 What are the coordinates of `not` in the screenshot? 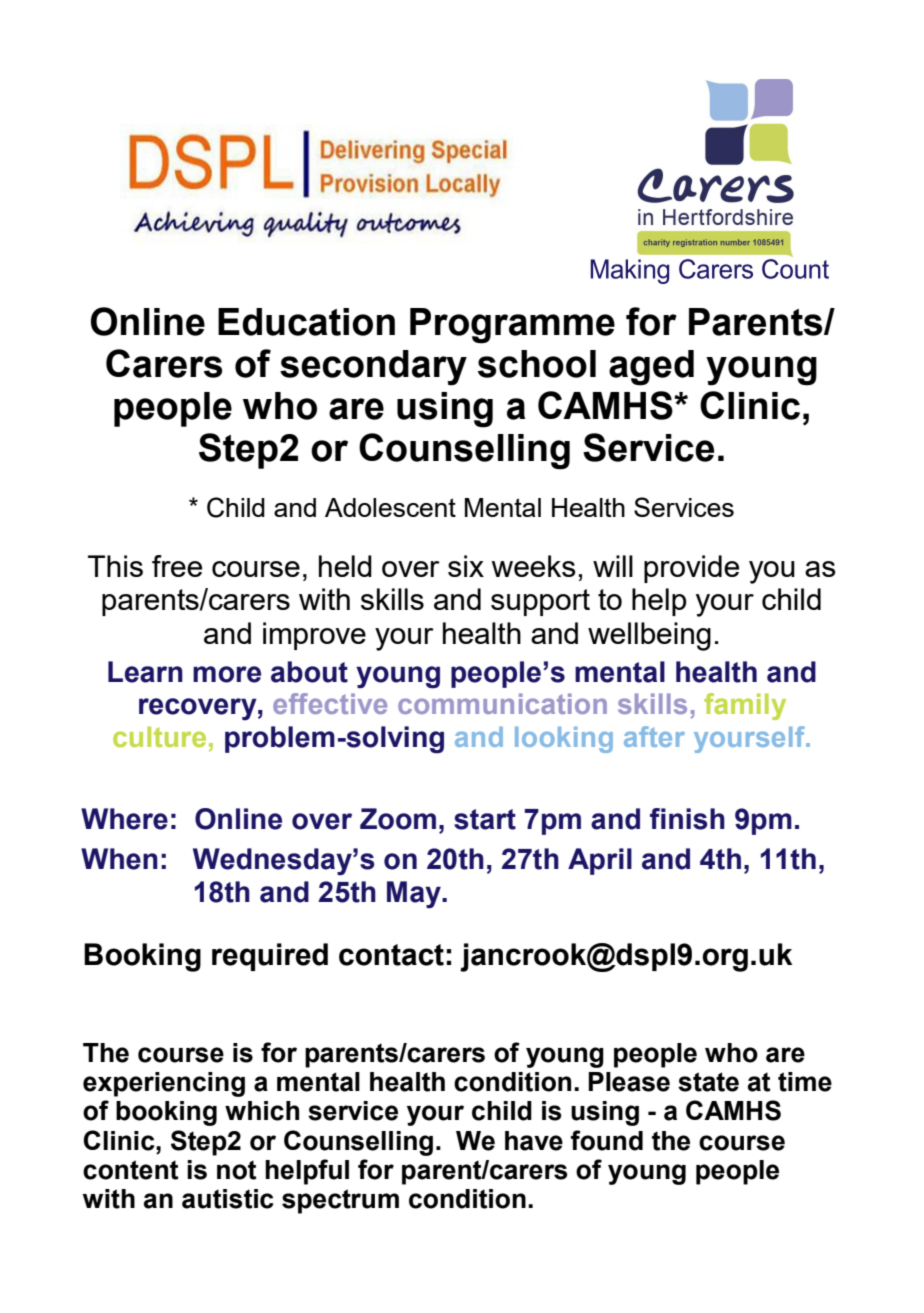 It's located at (237, 1170).
